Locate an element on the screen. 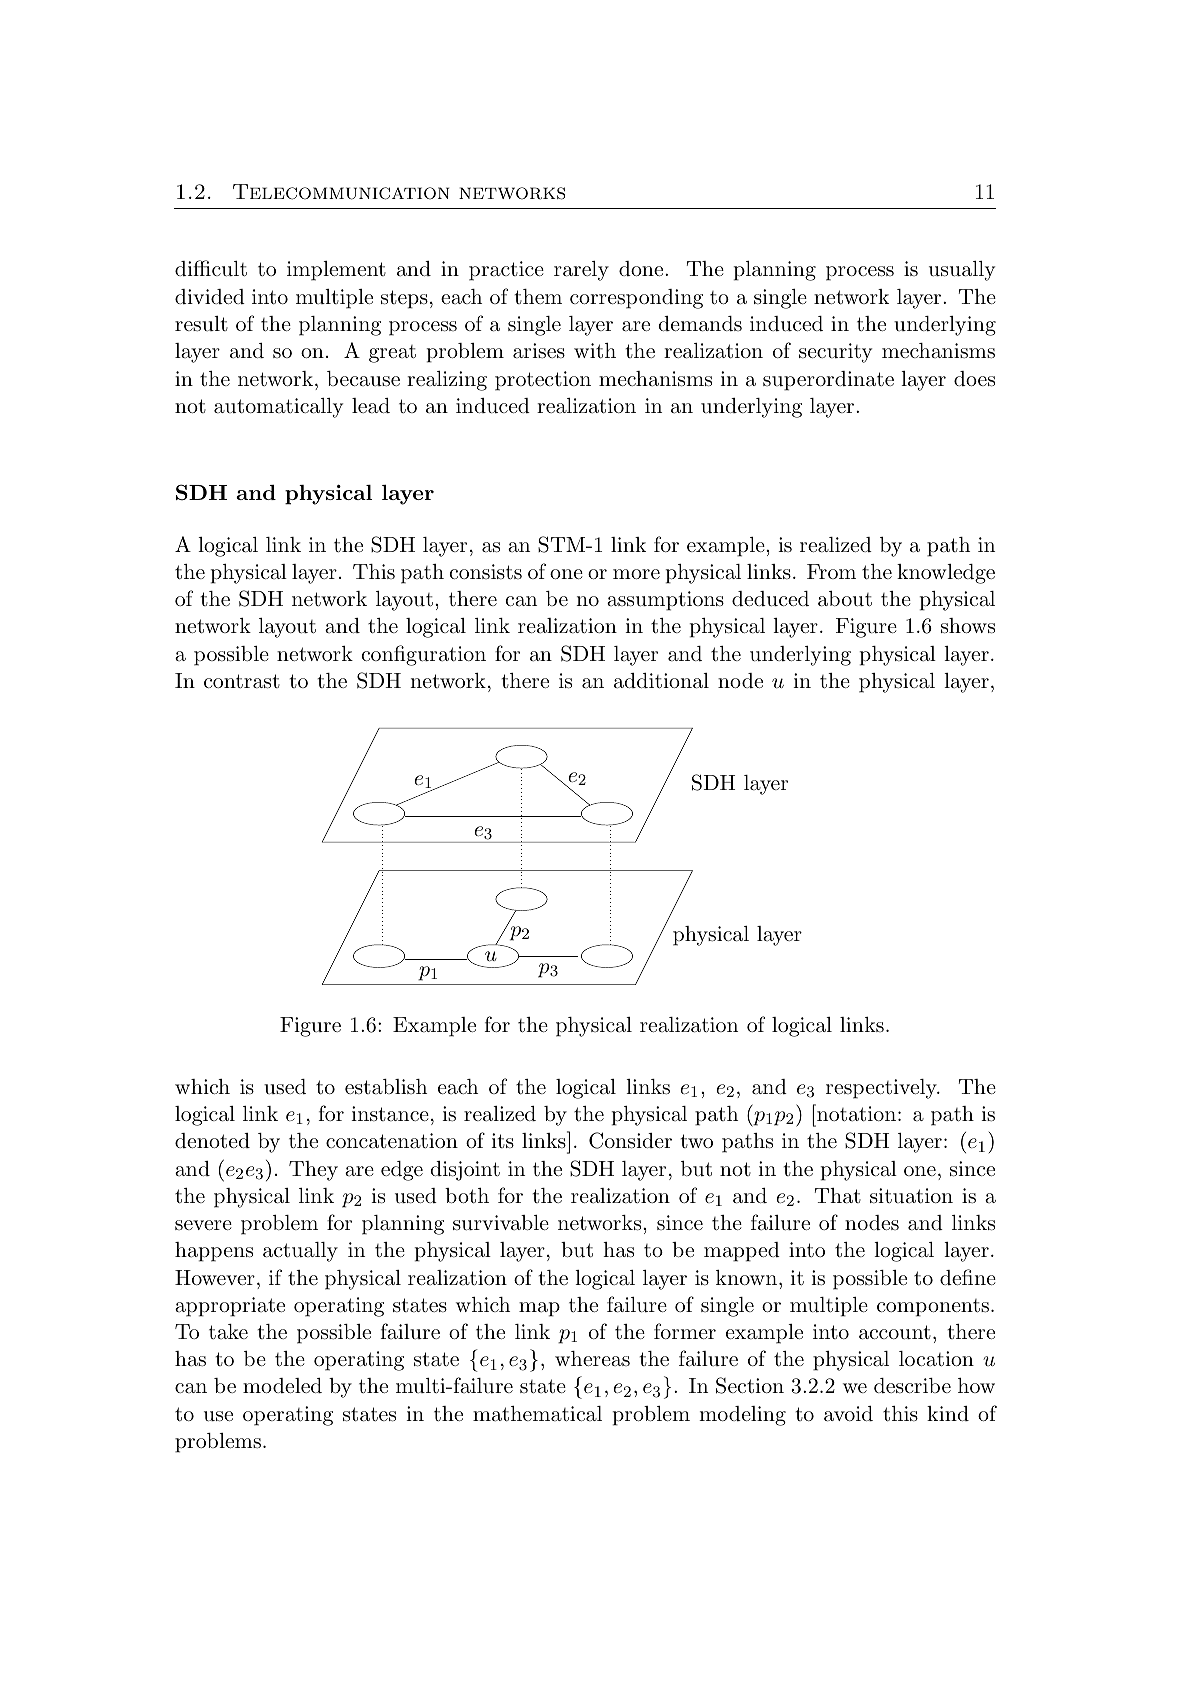 The image size is (1196, 1693). describe is located at coordinates (912, 1385).
